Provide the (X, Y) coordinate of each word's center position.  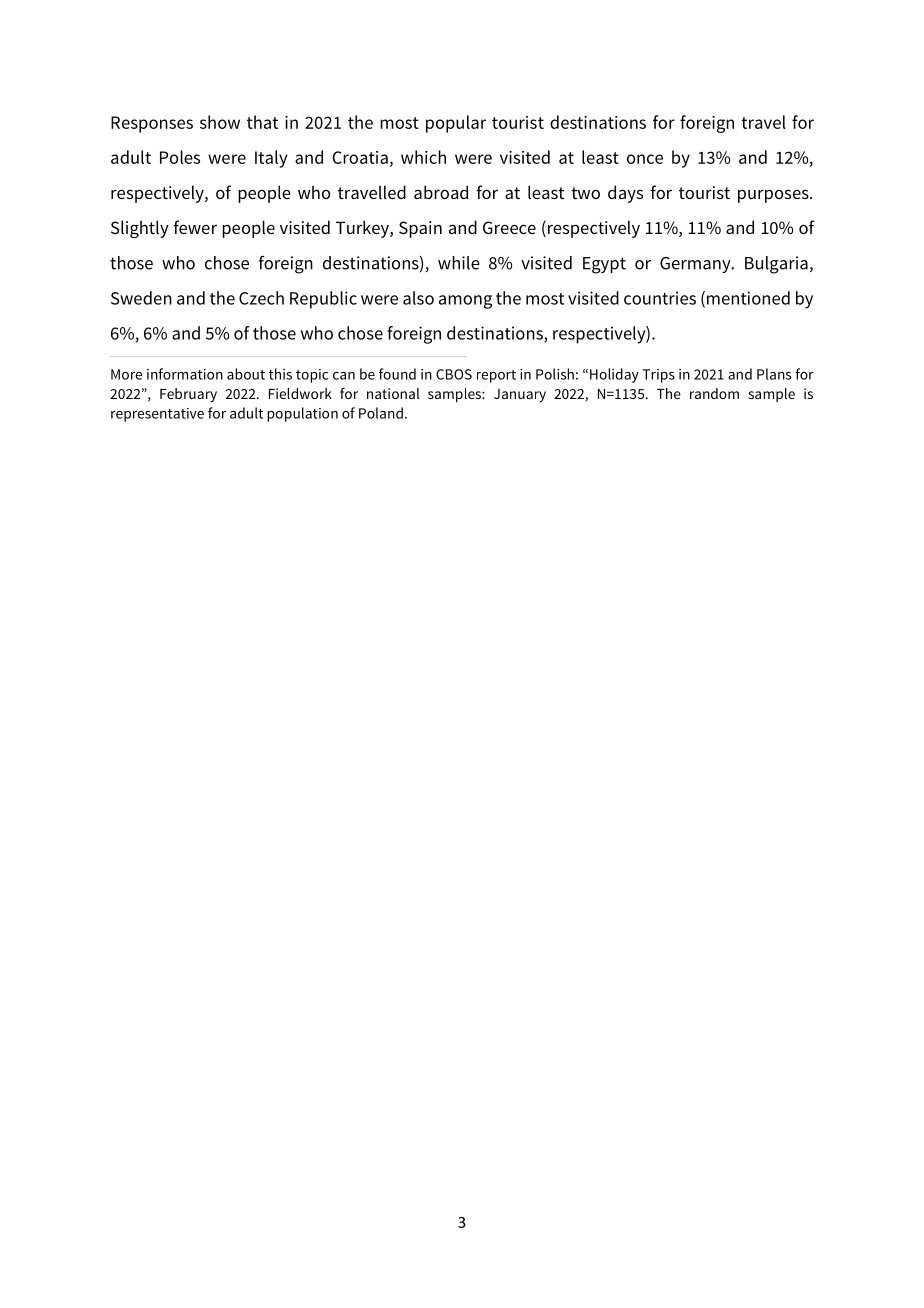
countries (660, 298)
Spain (420, 229)
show (220, 122)
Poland (381, 413)
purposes (774, 196)
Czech (261, 298)
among (465, 302)
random (714, 393)
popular (456, 124)
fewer (195, 227)
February (188, 395)
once (645, 159)
